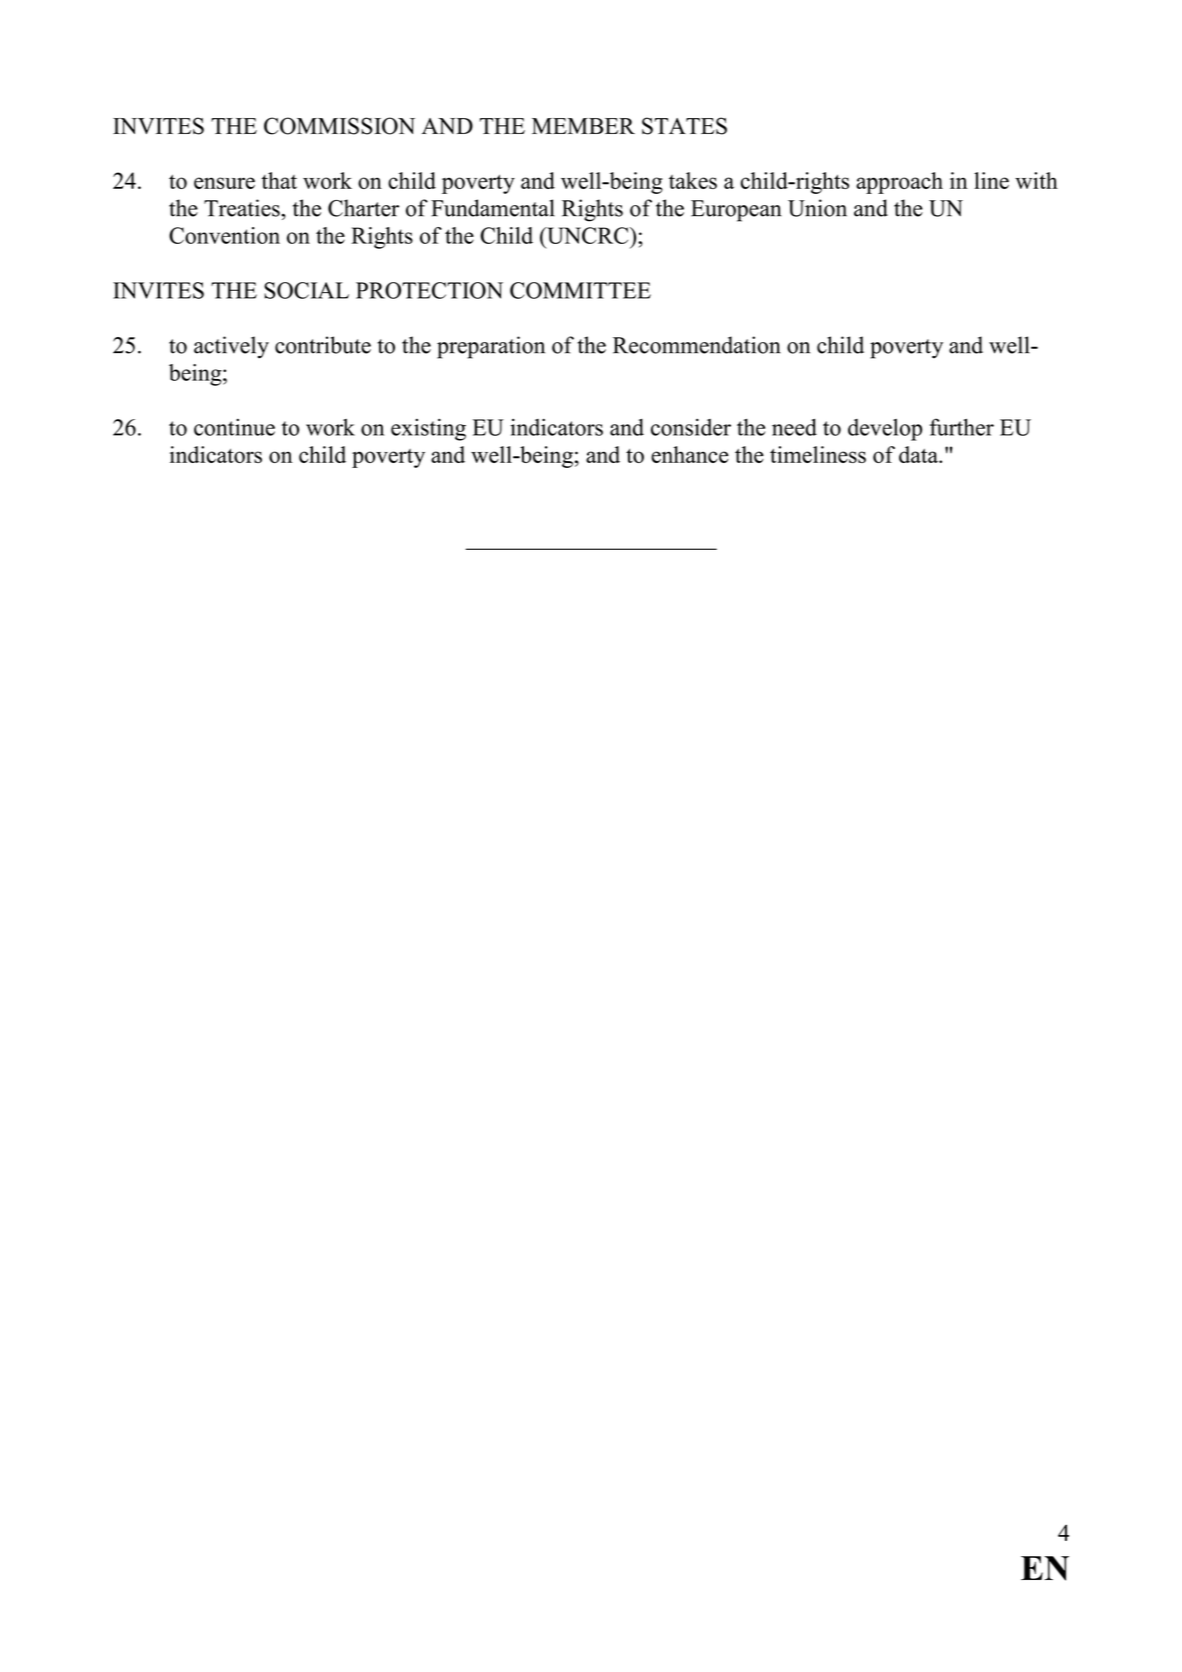 The height and width of the image is (1672, 1182). I want to click on preparation, so click(491, 347).
